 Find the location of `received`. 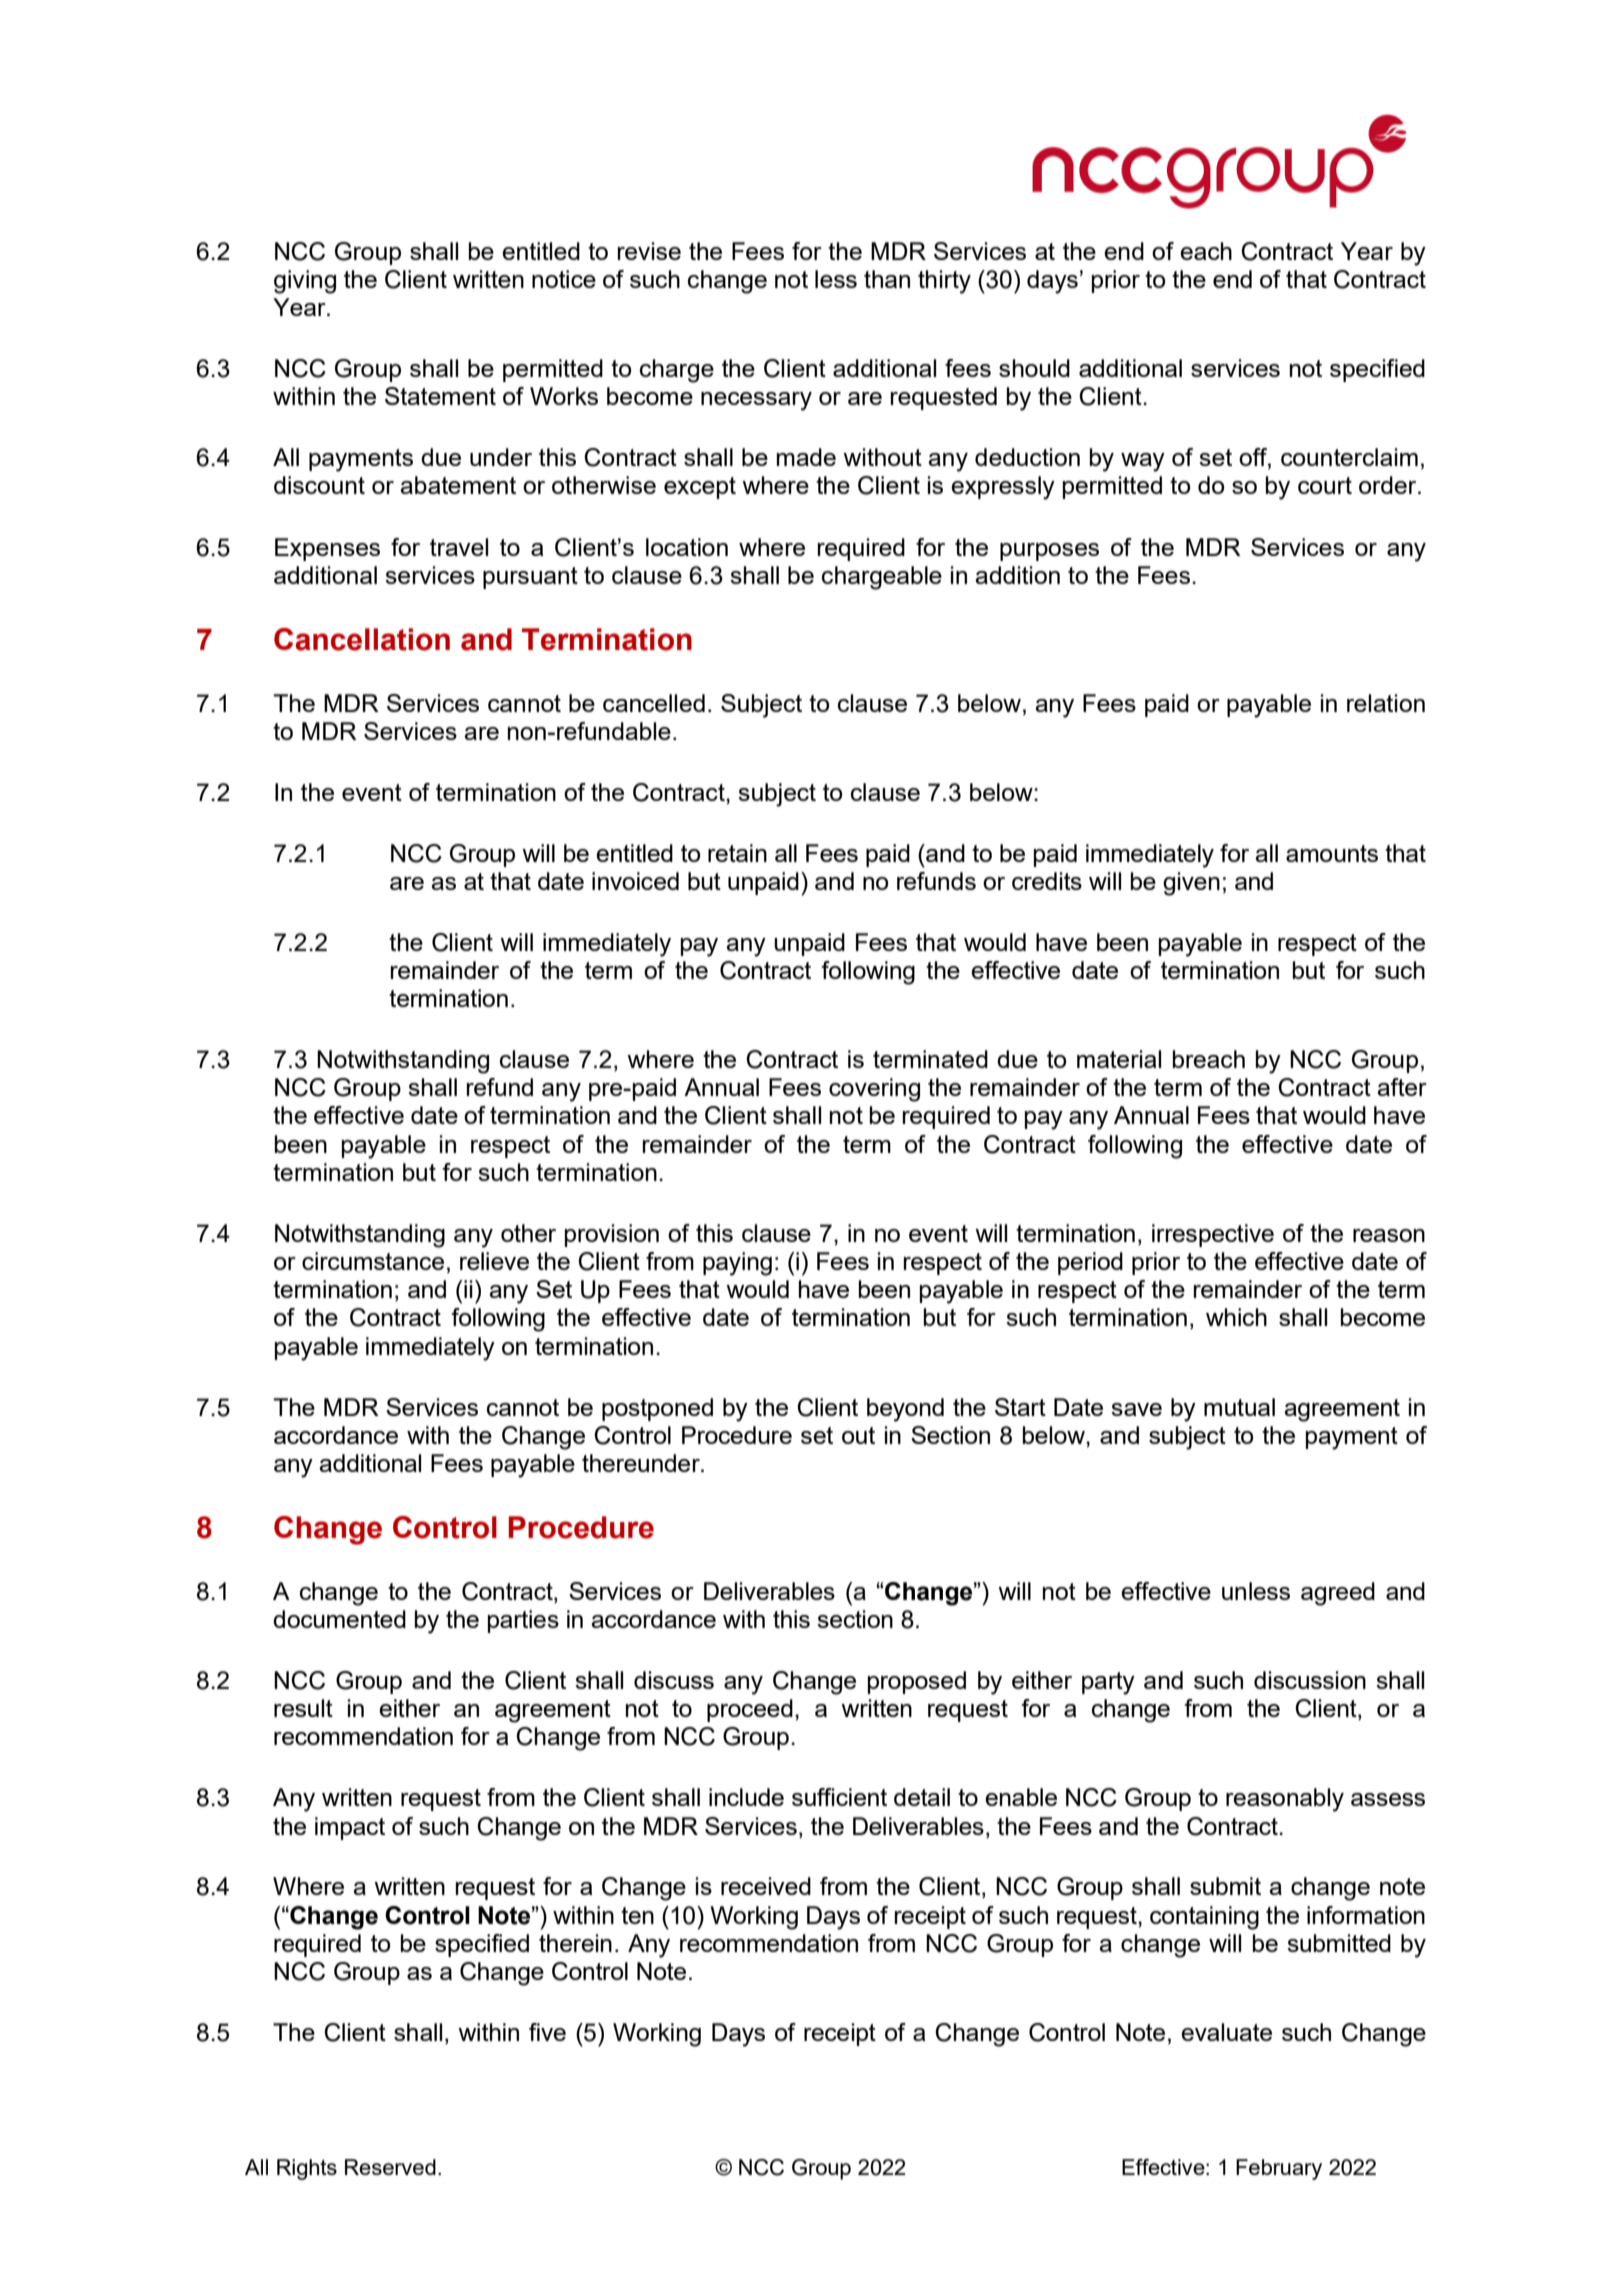

received is located at coordinates (766, 1886).
